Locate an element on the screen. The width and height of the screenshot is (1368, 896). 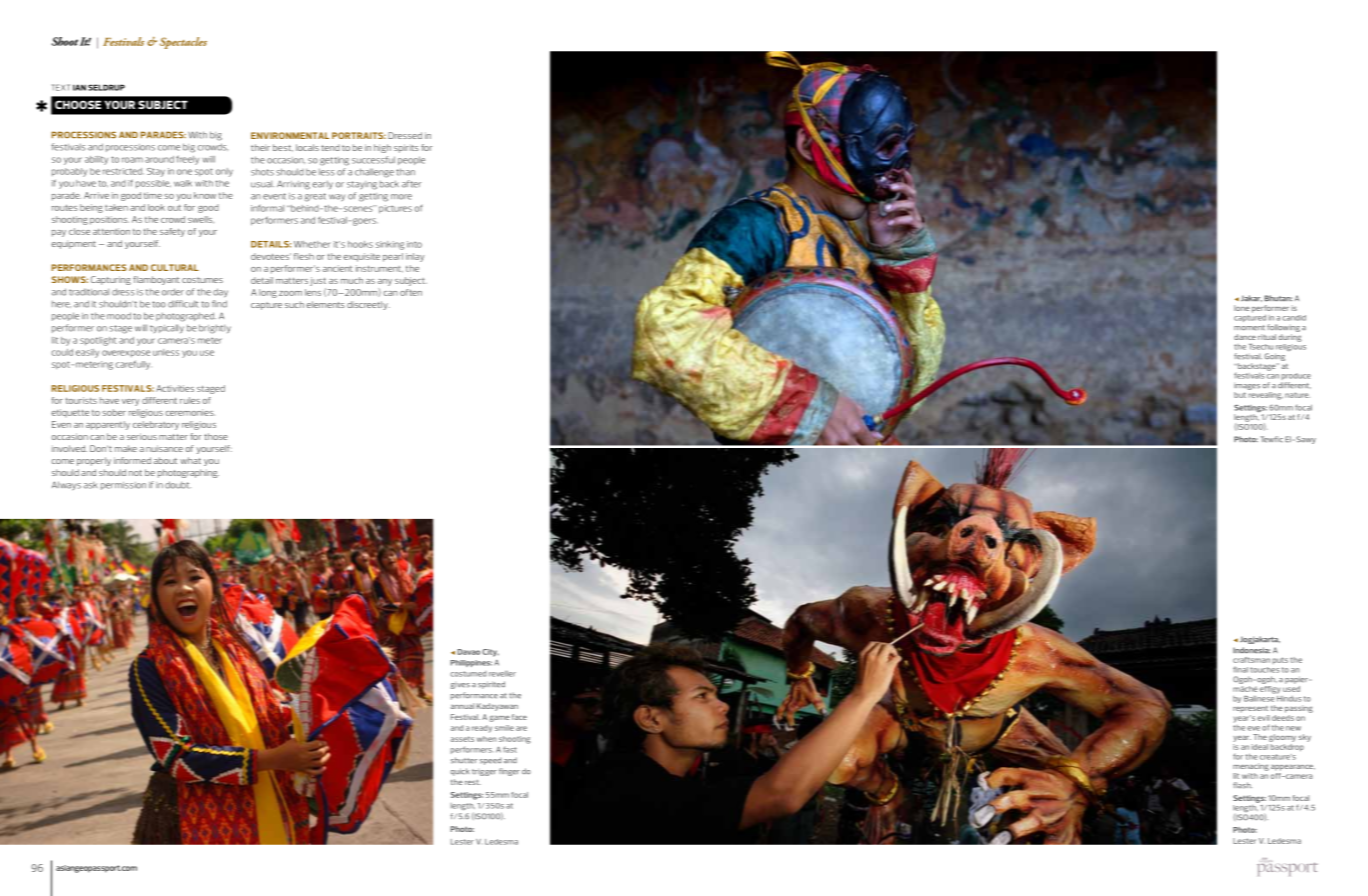
lone is located at coordinates (1242, 308).
